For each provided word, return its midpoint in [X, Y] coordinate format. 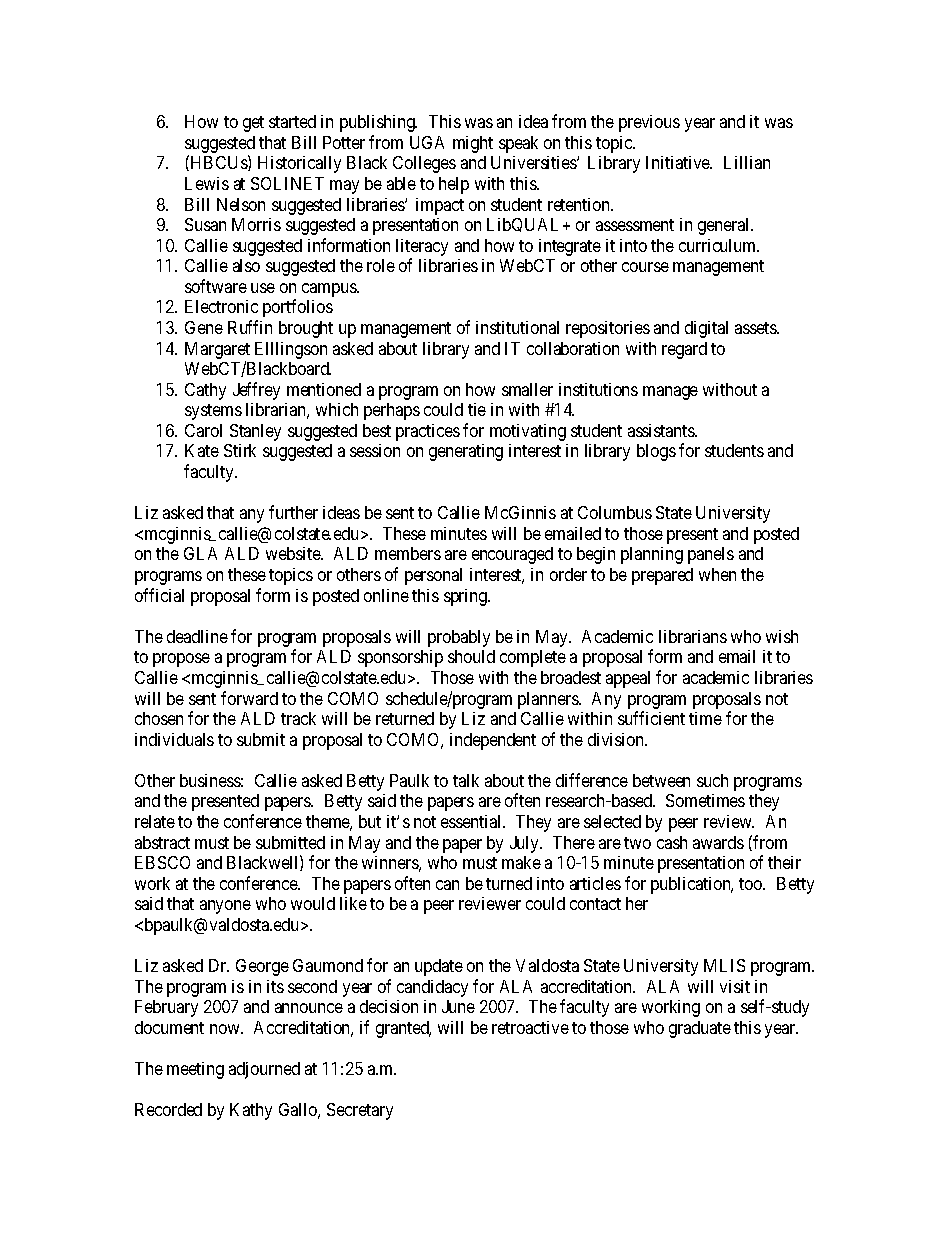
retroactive [530, 1027]
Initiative [679, 162]
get [253, 124]
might [473, 144]
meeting [195, 1070]
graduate [700, 1029]
